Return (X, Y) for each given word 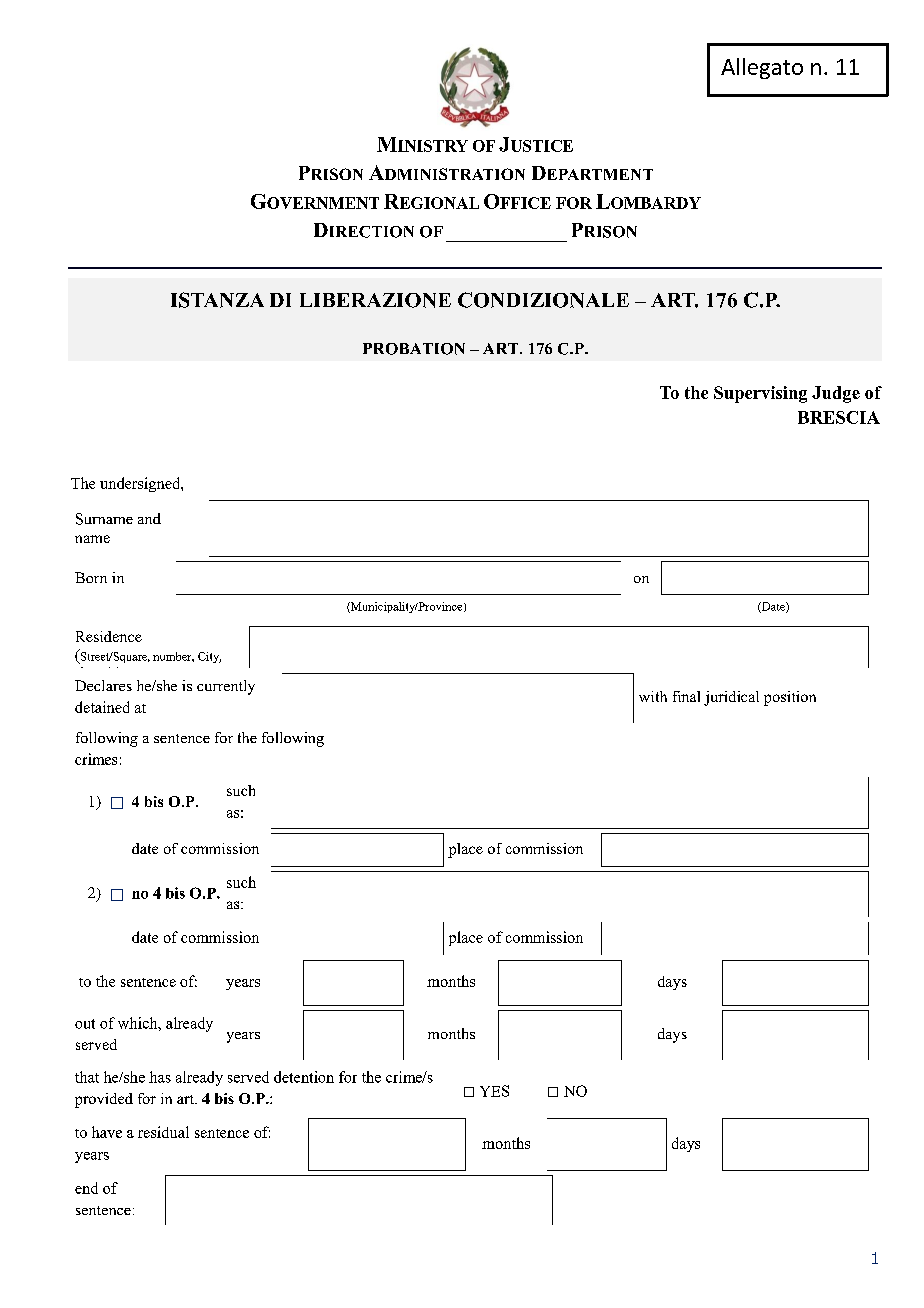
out (85, 1024)
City (209, 657)
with (653, 696)
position (790, 698)
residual (163, 1132)
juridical (731, 698)
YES (494, 1091)
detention (304, 1077)
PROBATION (414, 349)
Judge (836, 394)
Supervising (760, 394)
